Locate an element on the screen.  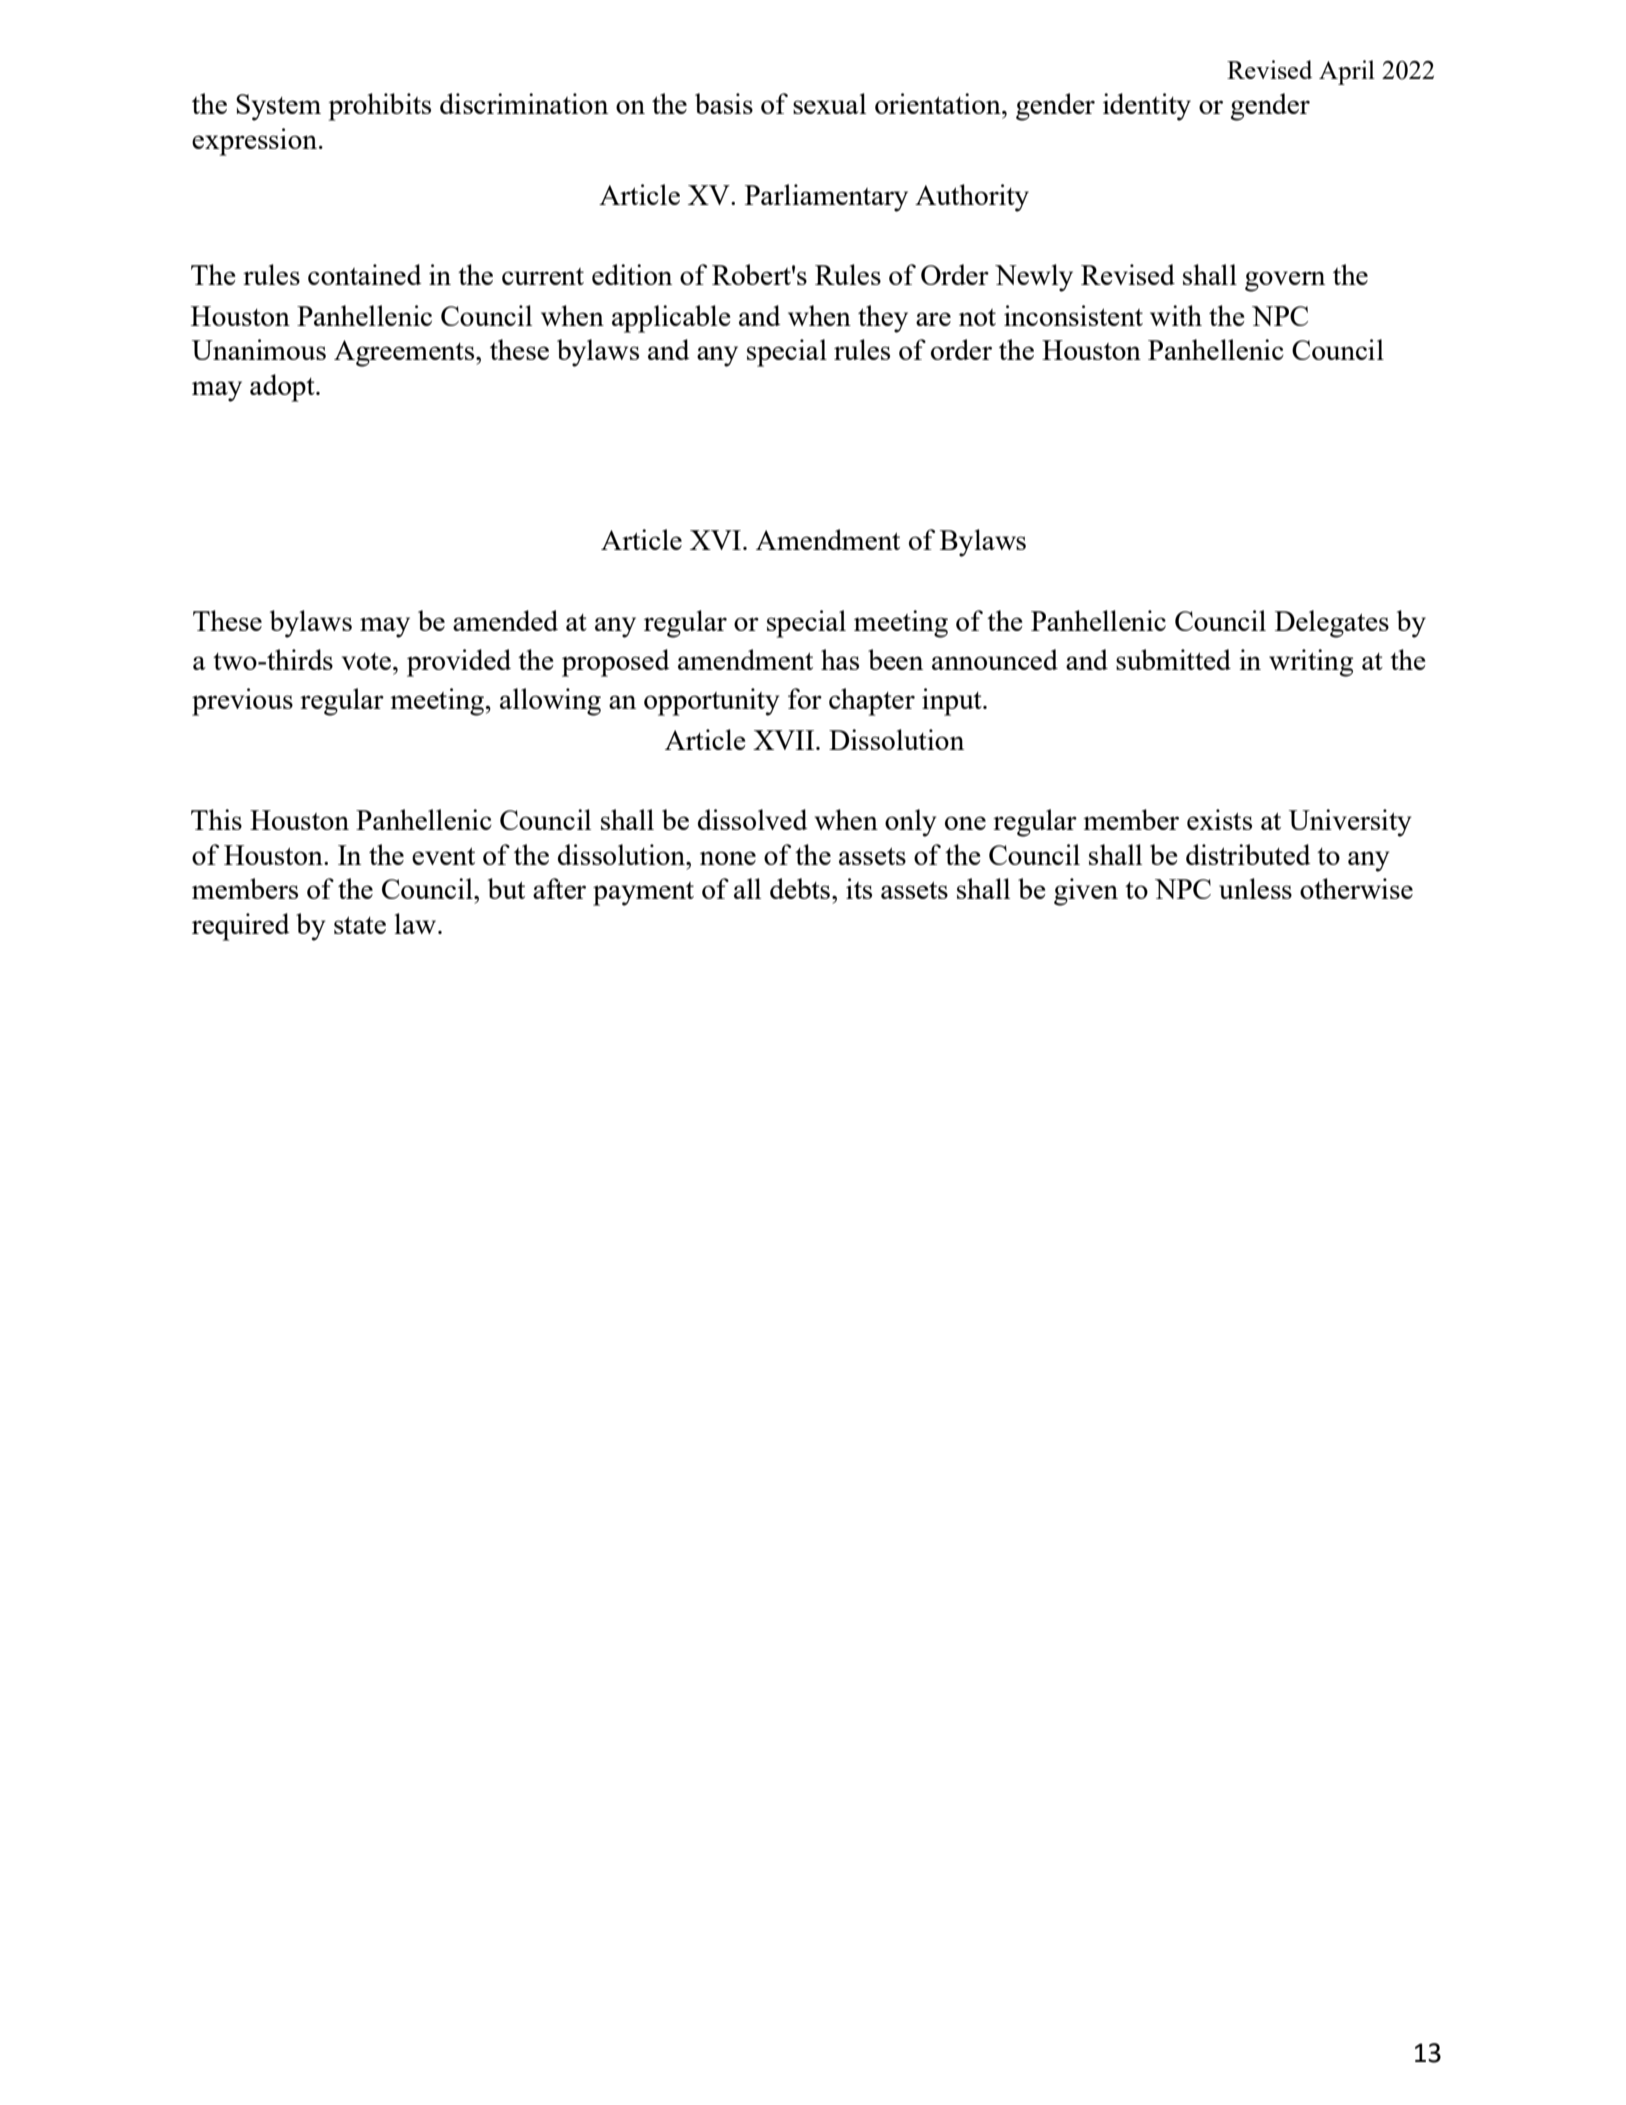
identity is located at coordinates (1147, 107).
